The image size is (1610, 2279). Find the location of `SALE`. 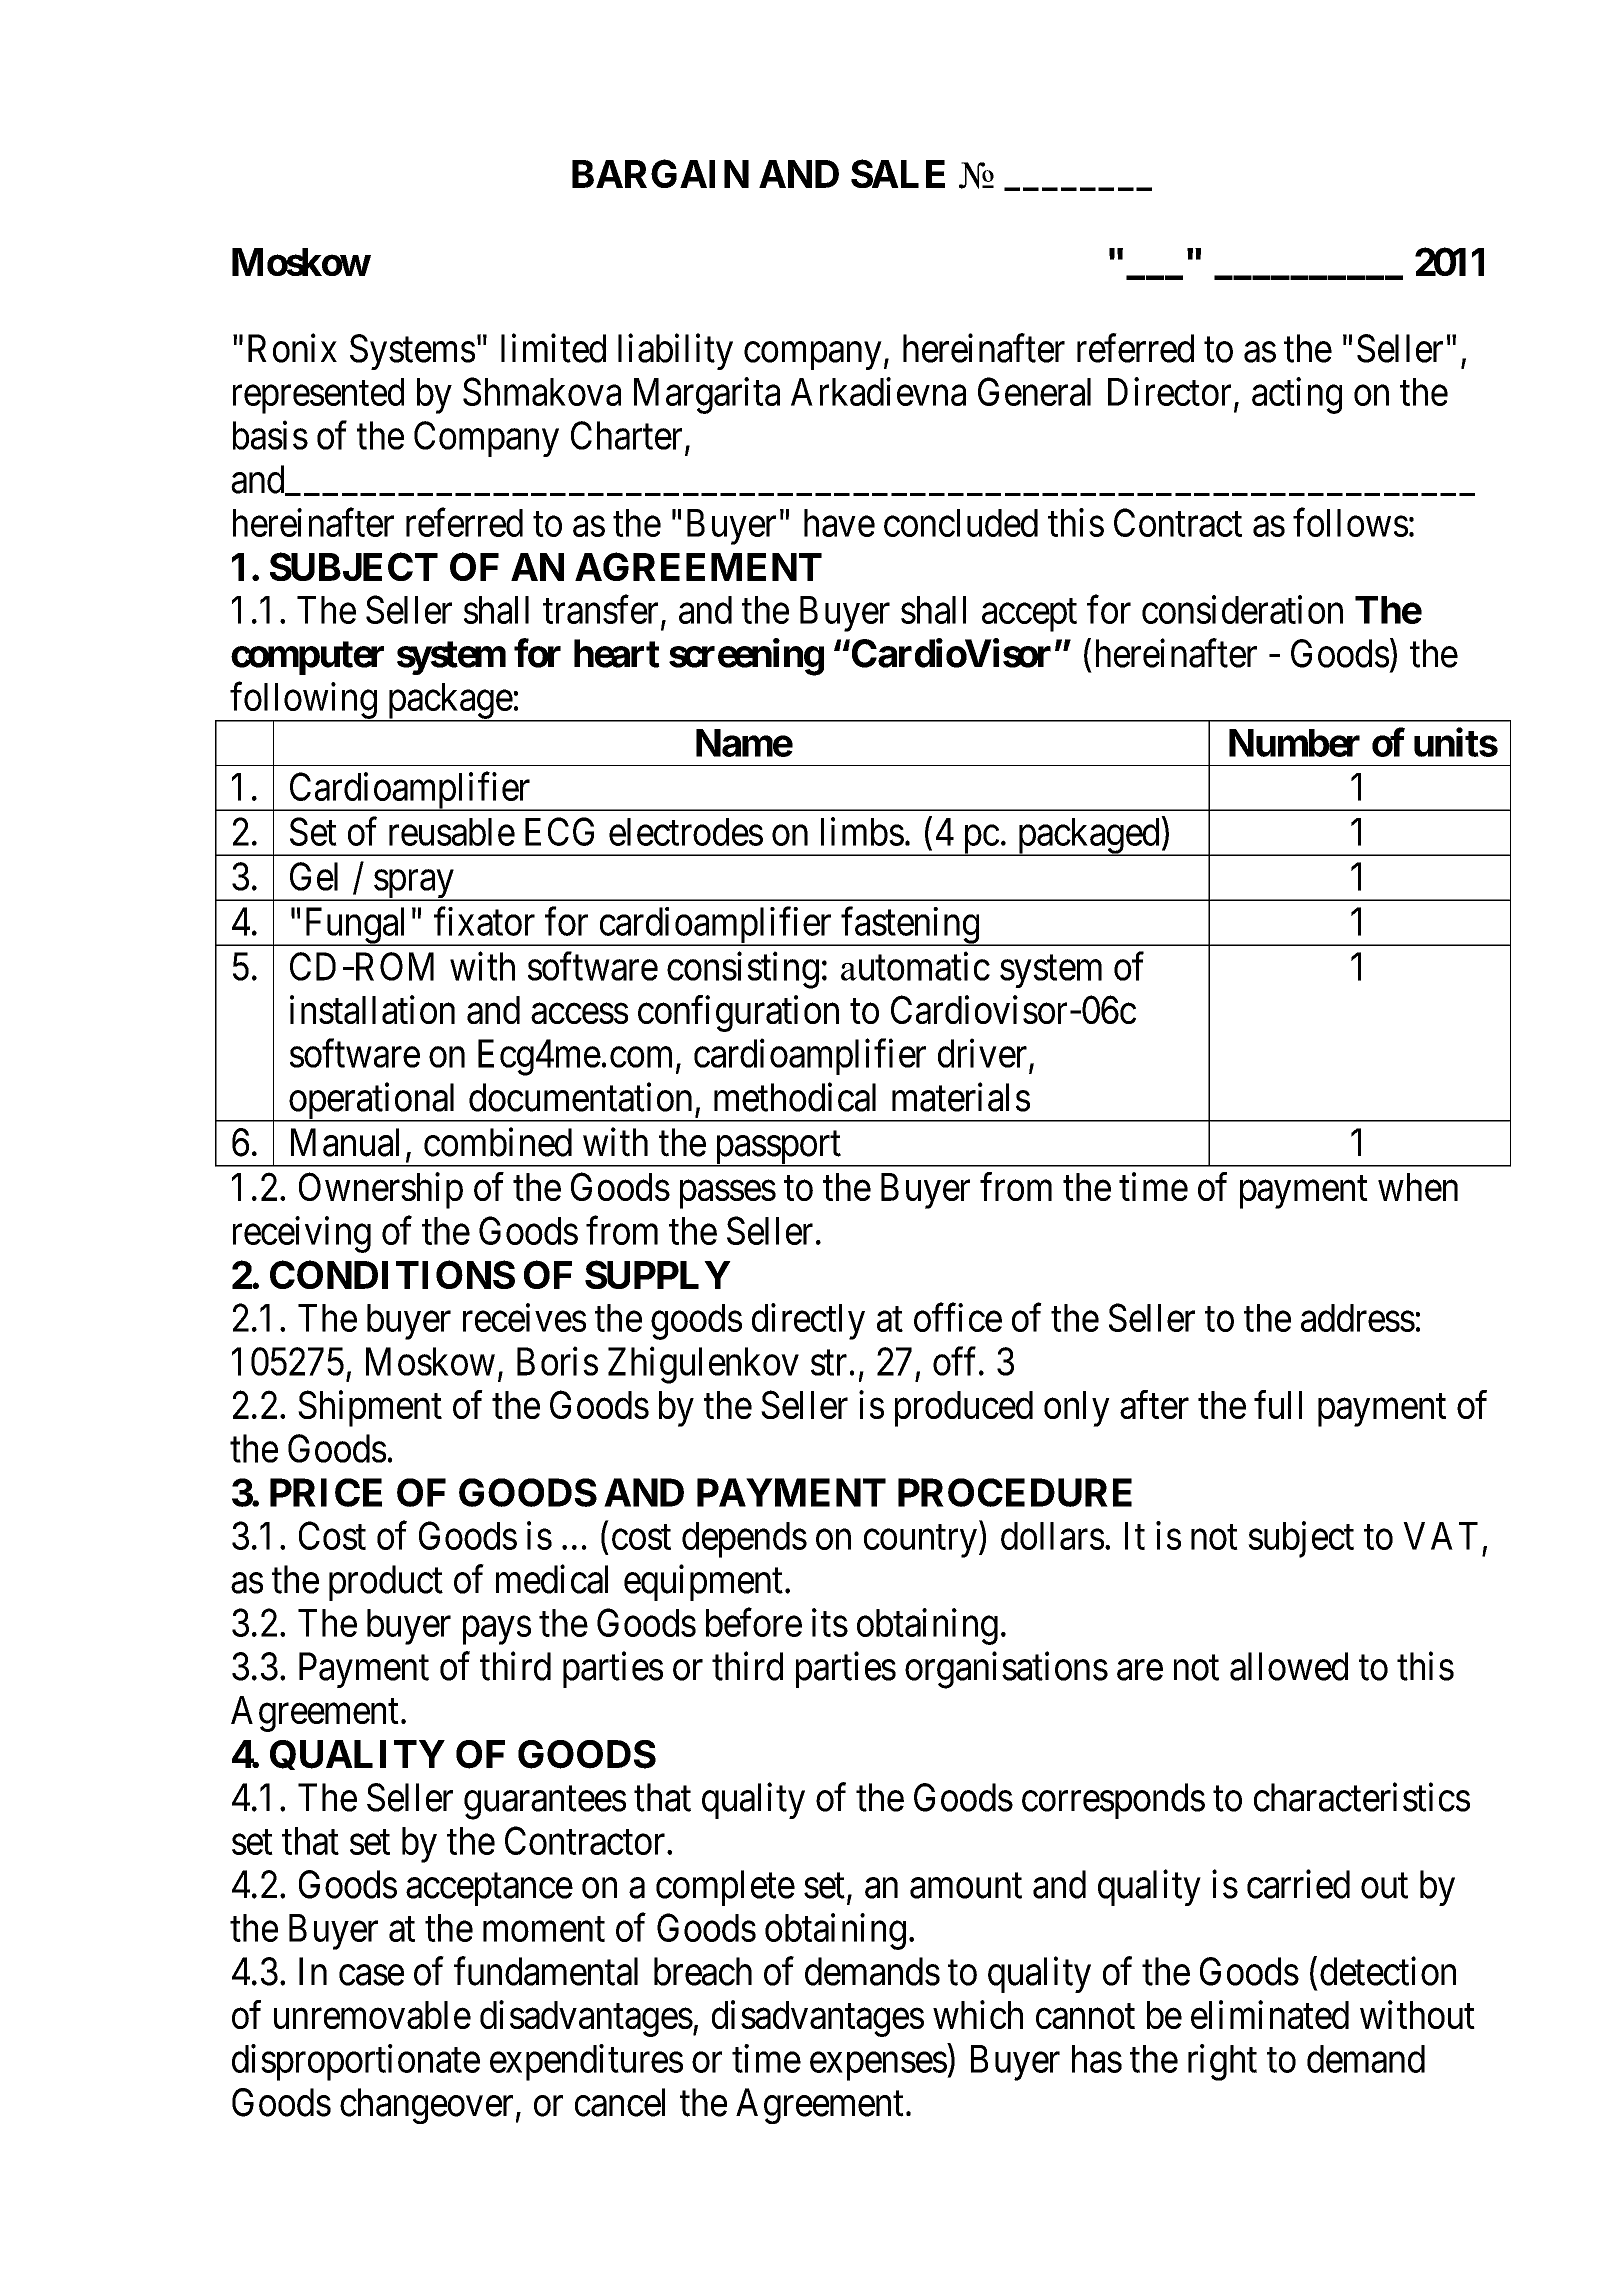

SALE is located at coordinates (898, 173).
